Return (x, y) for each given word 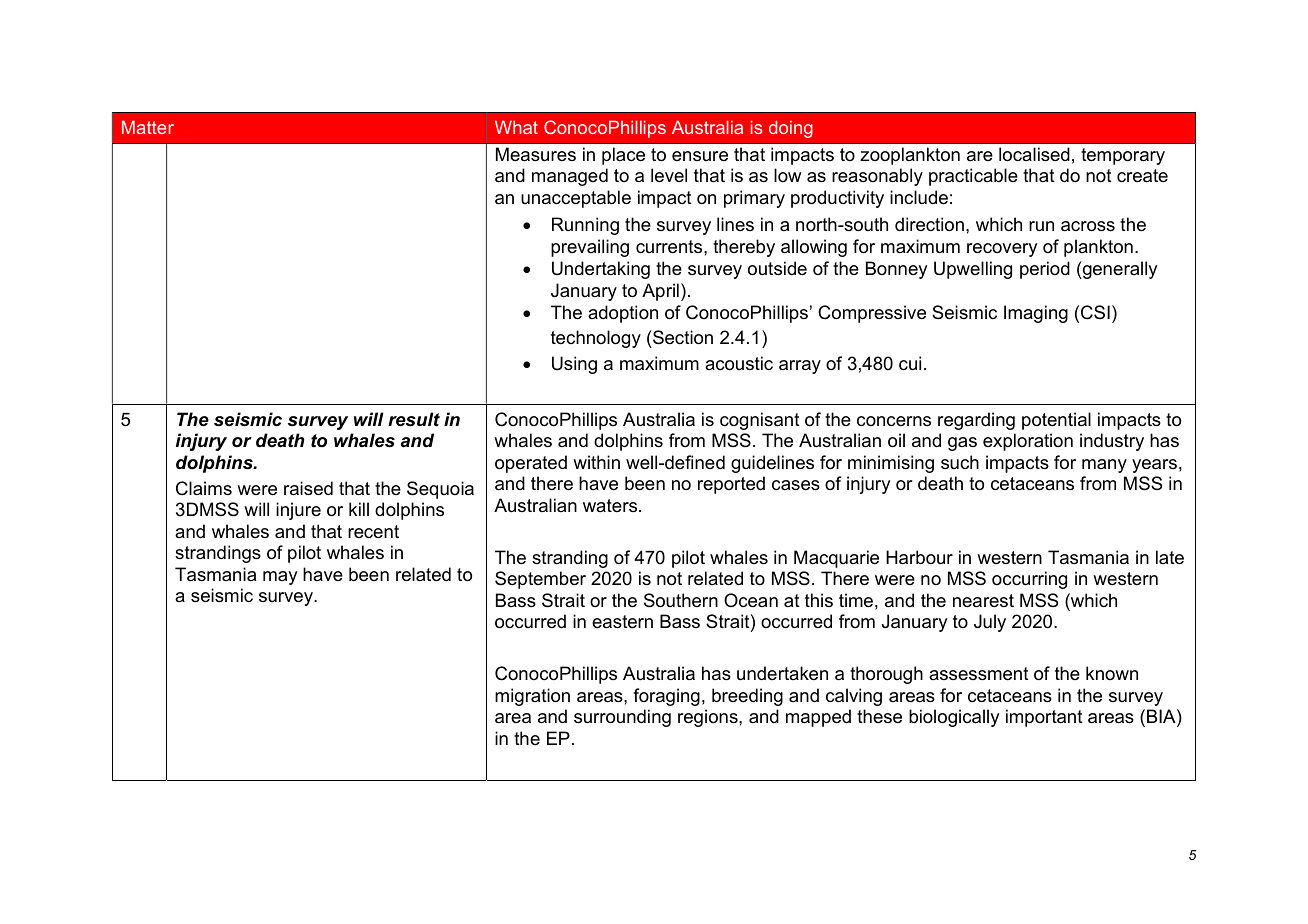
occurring (1029, 580)
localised (1034, 154)
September (540, 580)
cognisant (760, 421)
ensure (700, 156)
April (660, 292)
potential (1056, 421)
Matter (148, 127)
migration (532, 697)
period (1045, 270)
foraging (666, 697)
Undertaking (601, 270)
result (414, 419)
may (280, 578)
